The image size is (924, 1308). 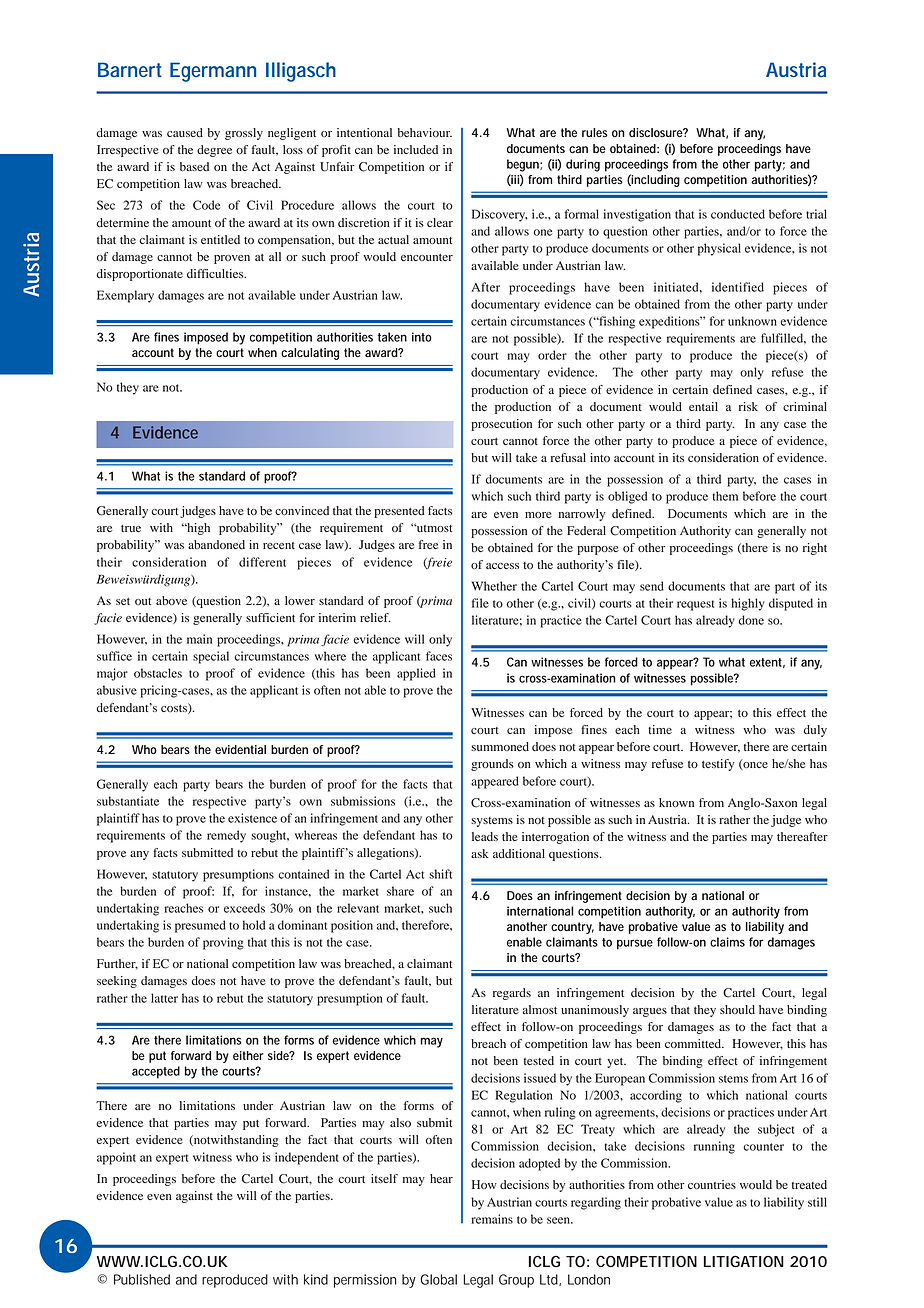 What do you see at coordinates (744, 1261) in the document?
I see `LITIGATION` at bounding box center [744, 1261].
